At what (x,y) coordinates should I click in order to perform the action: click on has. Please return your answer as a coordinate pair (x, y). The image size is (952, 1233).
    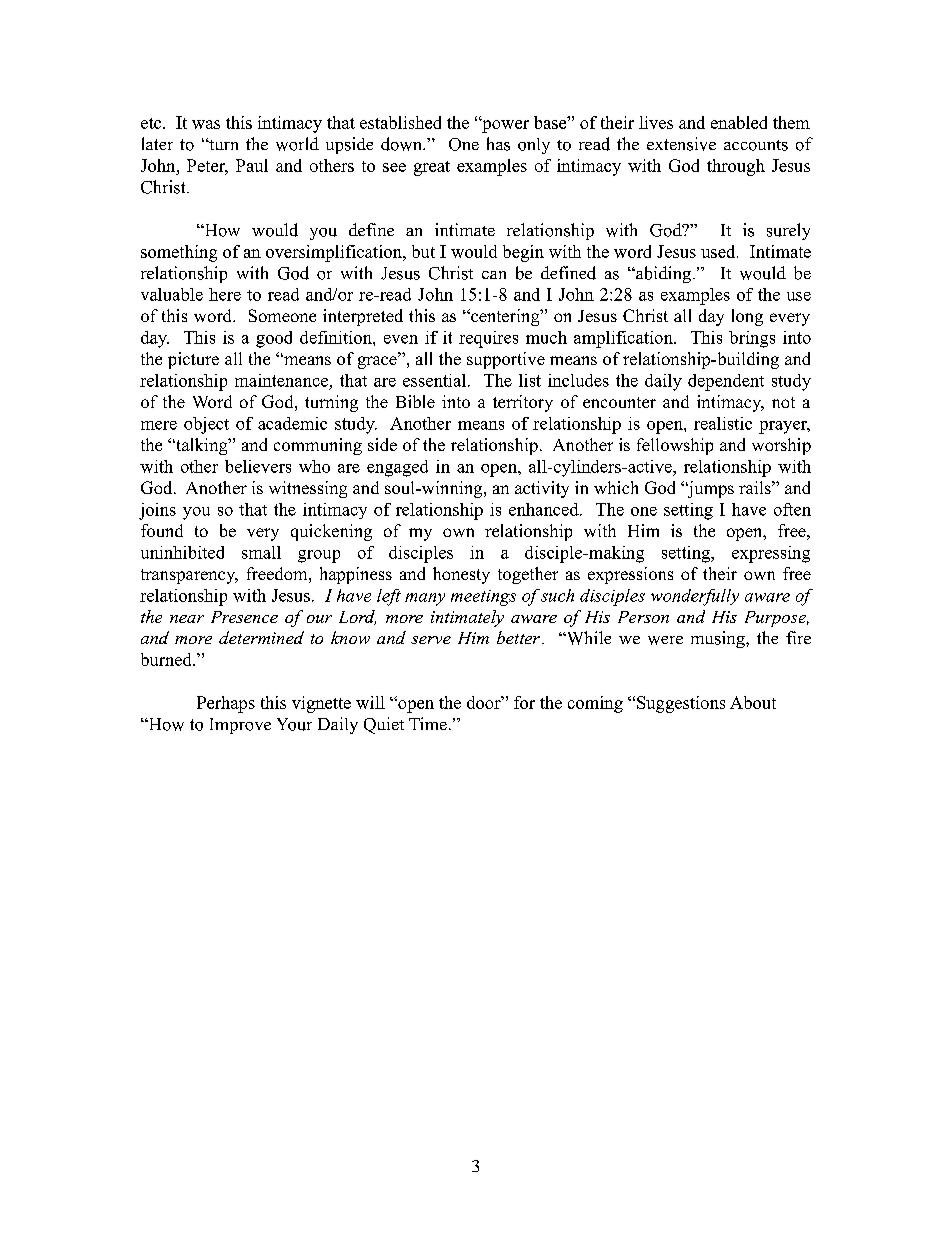
    Looking at the image, I should click on (498, 144).
